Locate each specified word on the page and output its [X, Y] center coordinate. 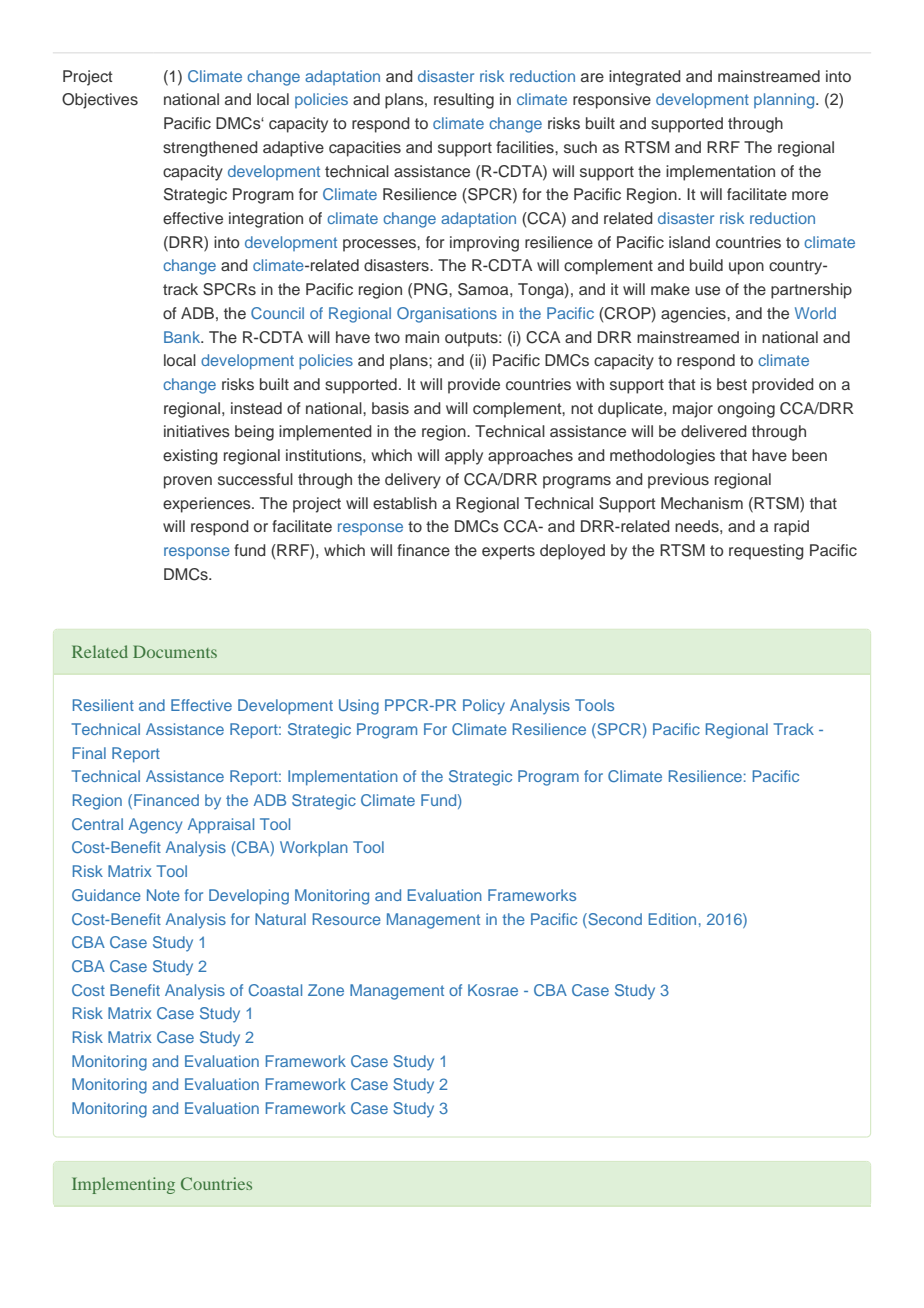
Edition [672, 919]
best [732, 384]
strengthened [210, 149]
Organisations [447, 315]
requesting [766, 552]
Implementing [123, 1185]
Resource [347, 919]
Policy [484, 707]
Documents [175, 651]
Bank [183, 337]
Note [163, 895]
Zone [326, 990]
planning [785, 101]
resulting [464, 101]
